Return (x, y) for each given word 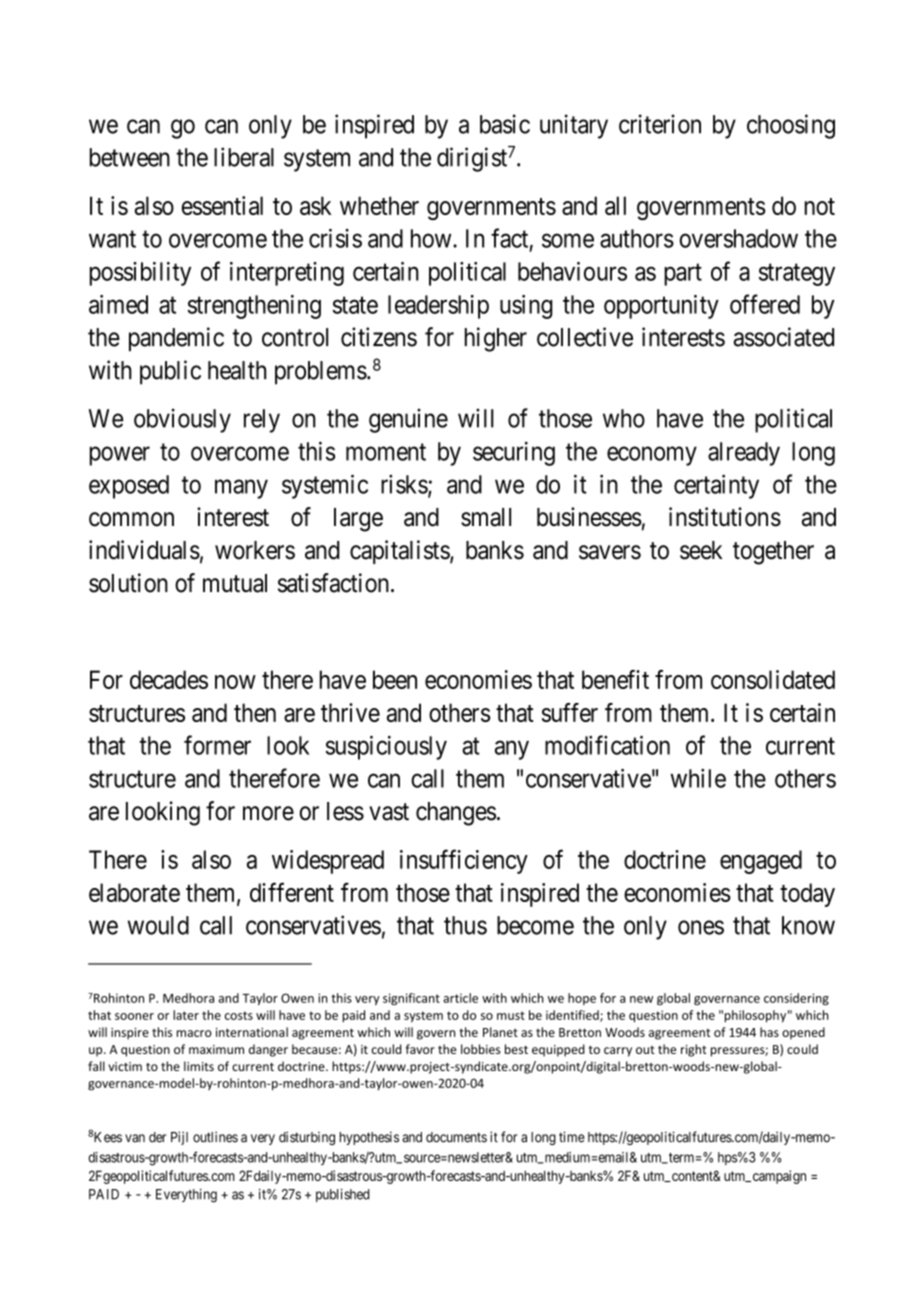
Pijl (179, 1138)
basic (505, 124)
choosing (791, 126)
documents (456, 1137)
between (130, 157)
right (694, 1050)
